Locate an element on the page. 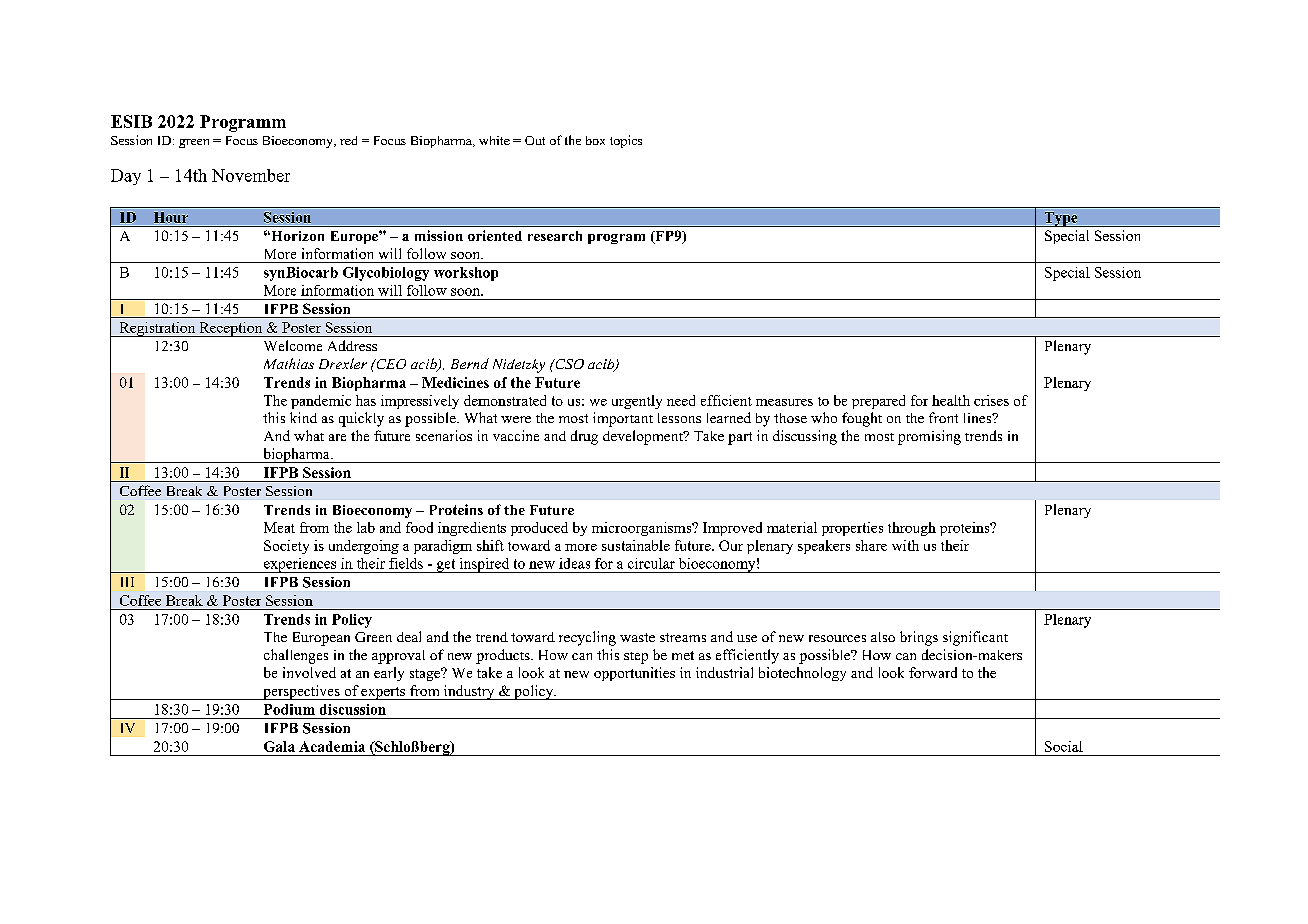 The image size is (1308, 924). Type is located at coordinates (1061, 219).
